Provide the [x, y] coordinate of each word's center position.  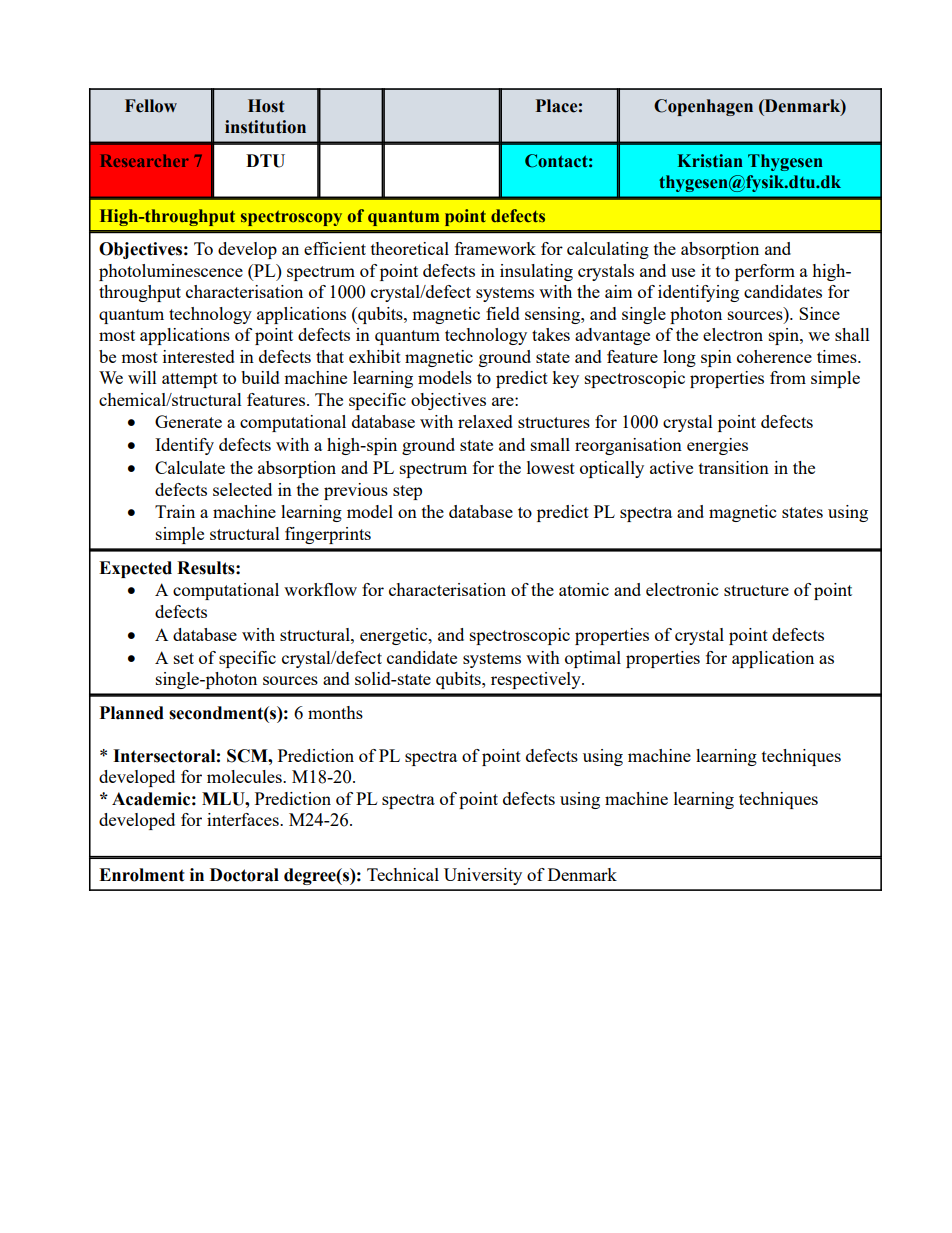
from [788, 377]
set [184, 658]
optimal [593, 659]
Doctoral [244, 875]
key [565, 379]
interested [199, 356]
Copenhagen [703, 107]
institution [265, 127]
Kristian [710, 161]
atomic [584, 589]
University [483, 876]
